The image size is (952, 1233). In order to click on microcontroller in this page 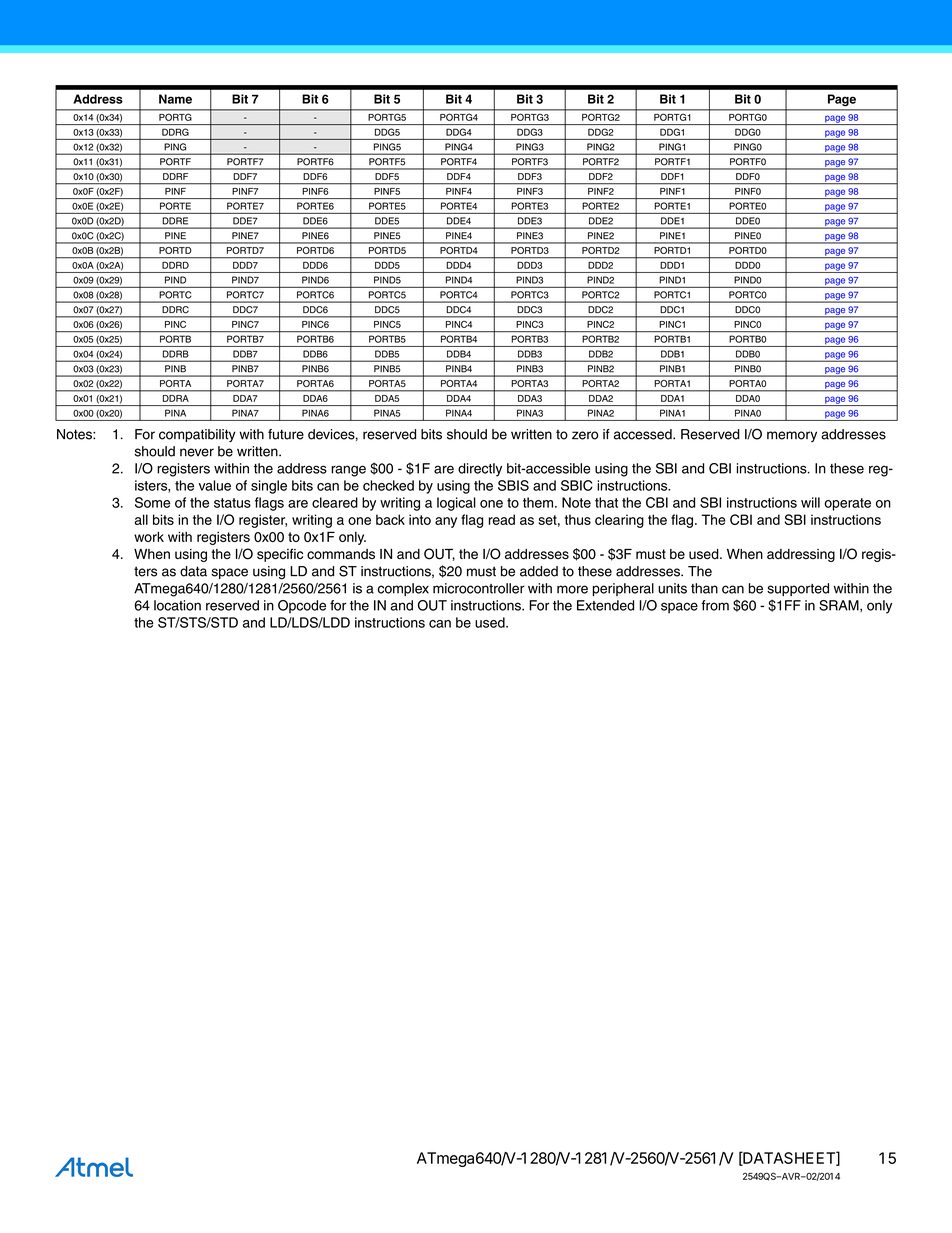, I will do `click(479, 588)`.
